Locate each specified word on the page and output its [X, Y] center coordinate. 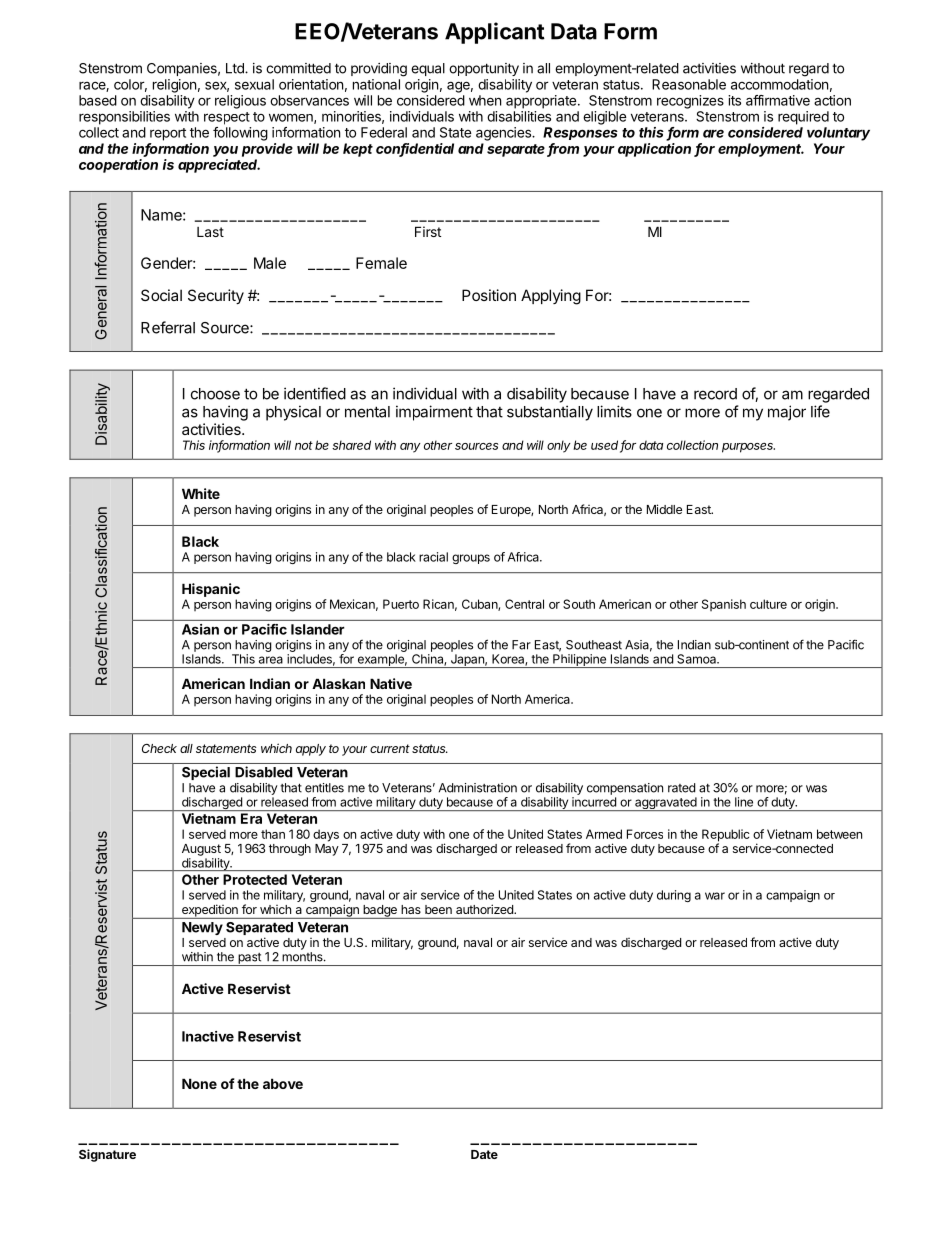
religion [174, 86]
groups [471, 559]
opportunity [484, 69]
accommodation [779, 84]
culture [768, 604]
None [199, 1083]
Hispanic [211, 590]
